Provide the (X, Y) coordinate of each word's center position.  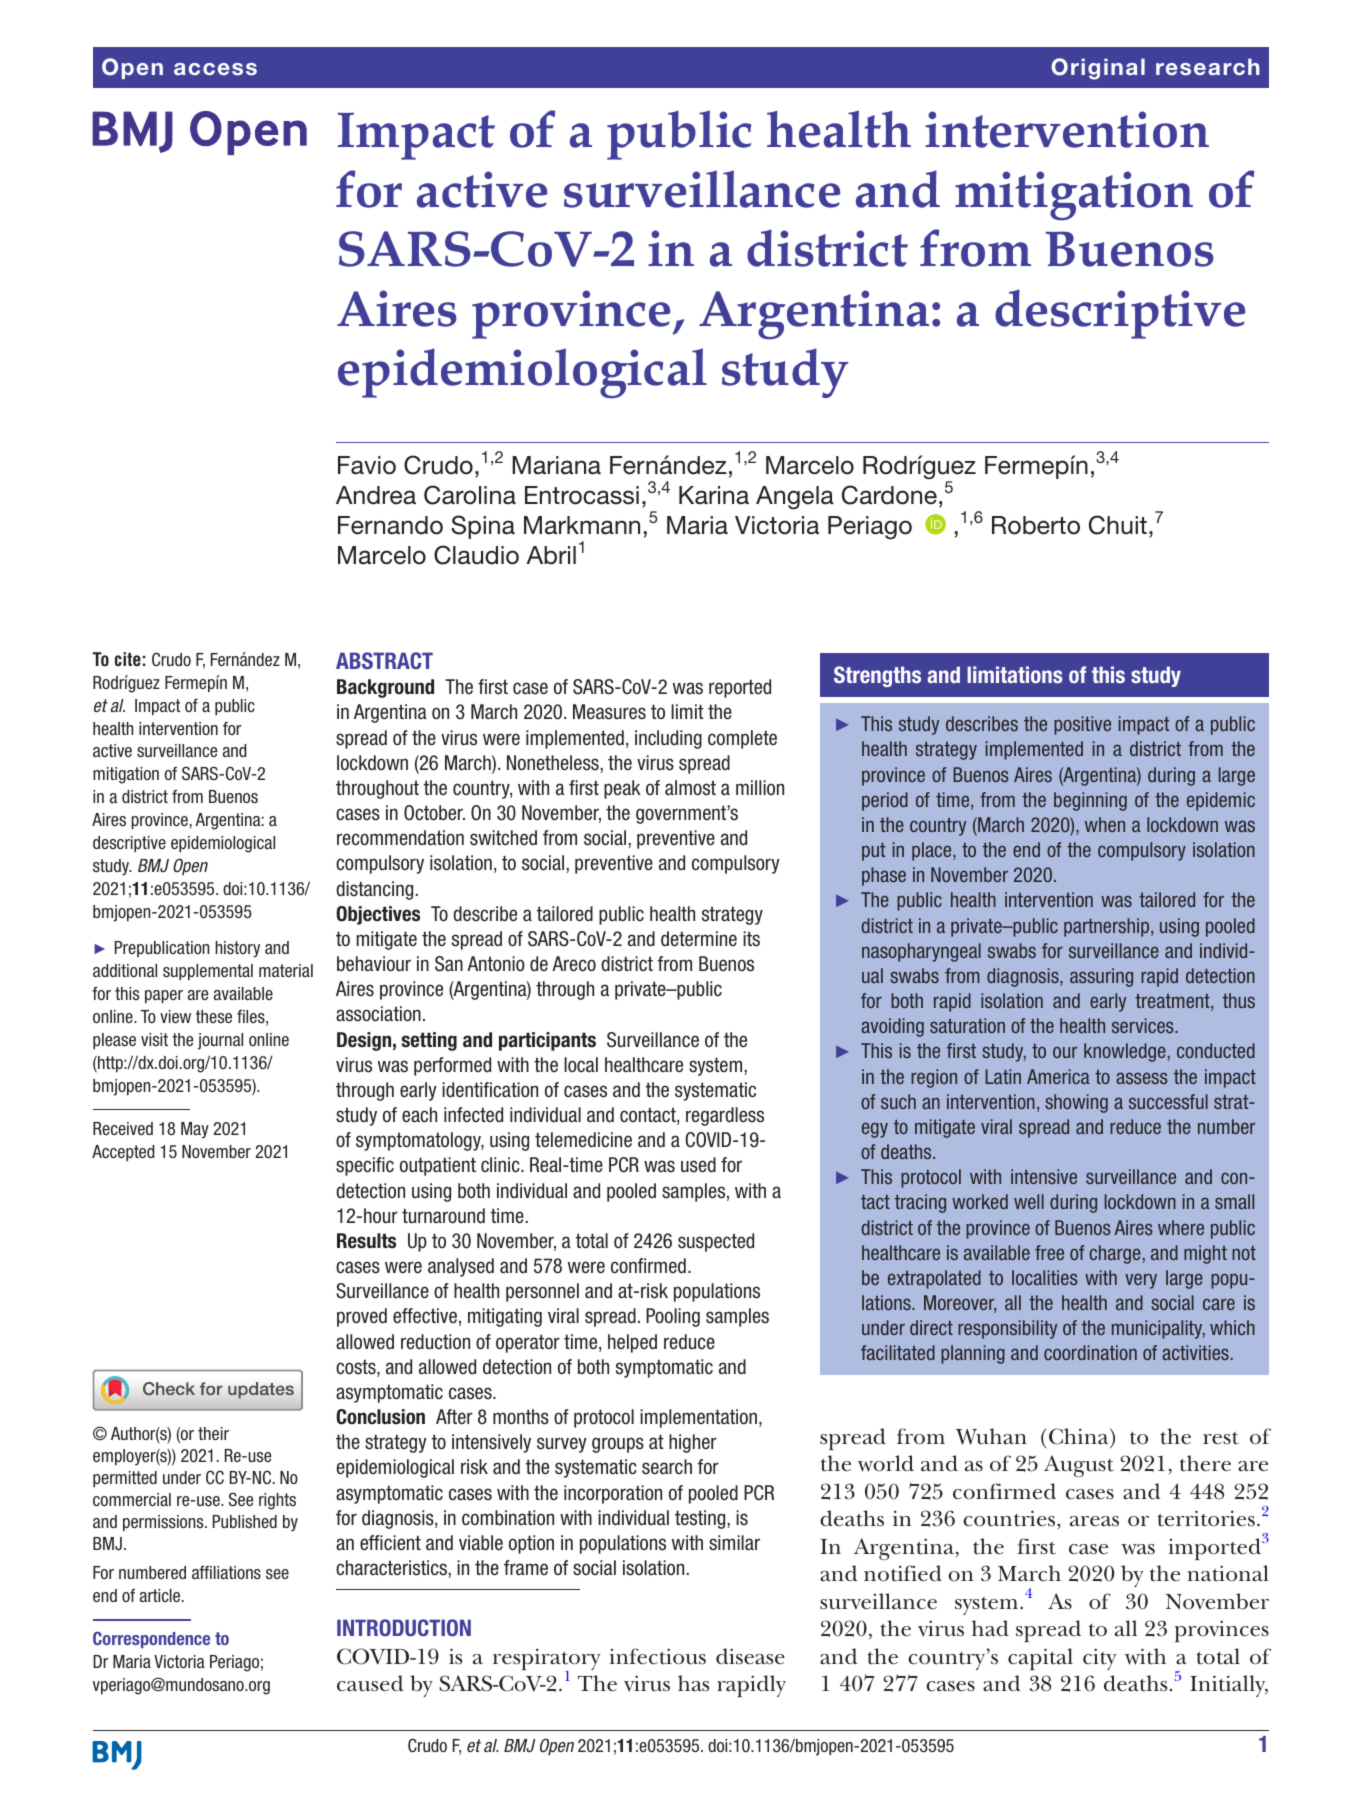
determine (699, 939)
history (237, 949)
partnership (1108, 927)
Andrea (376, 495)
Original (1098, 69)
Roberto (1036, 525)
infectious (658, 1656)
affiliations (226, 1572)
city (1100, 1659)
